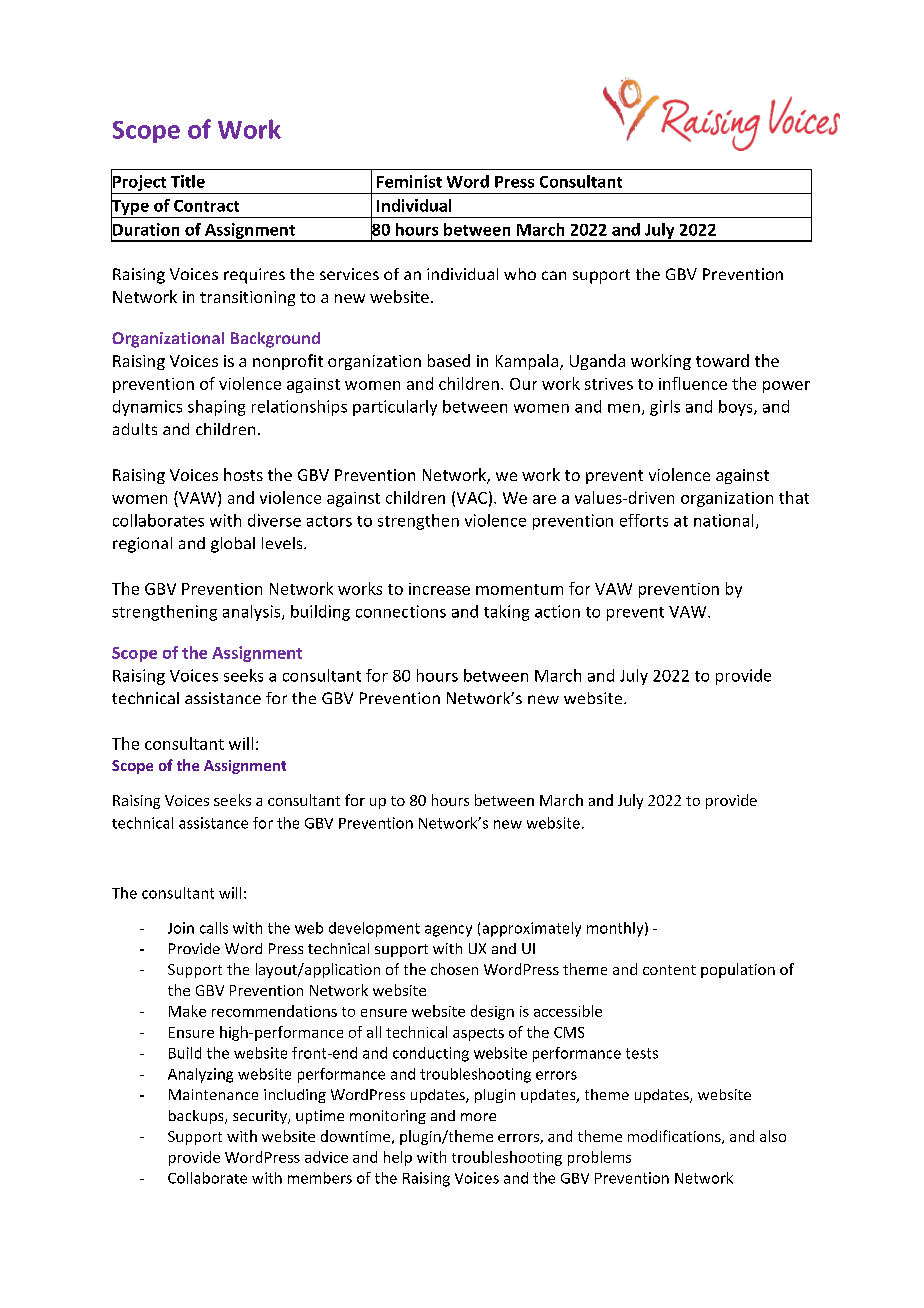 Image resolution: width=924 pixels, height=1308 pixels. I want to click on can, so click(554, 275).
